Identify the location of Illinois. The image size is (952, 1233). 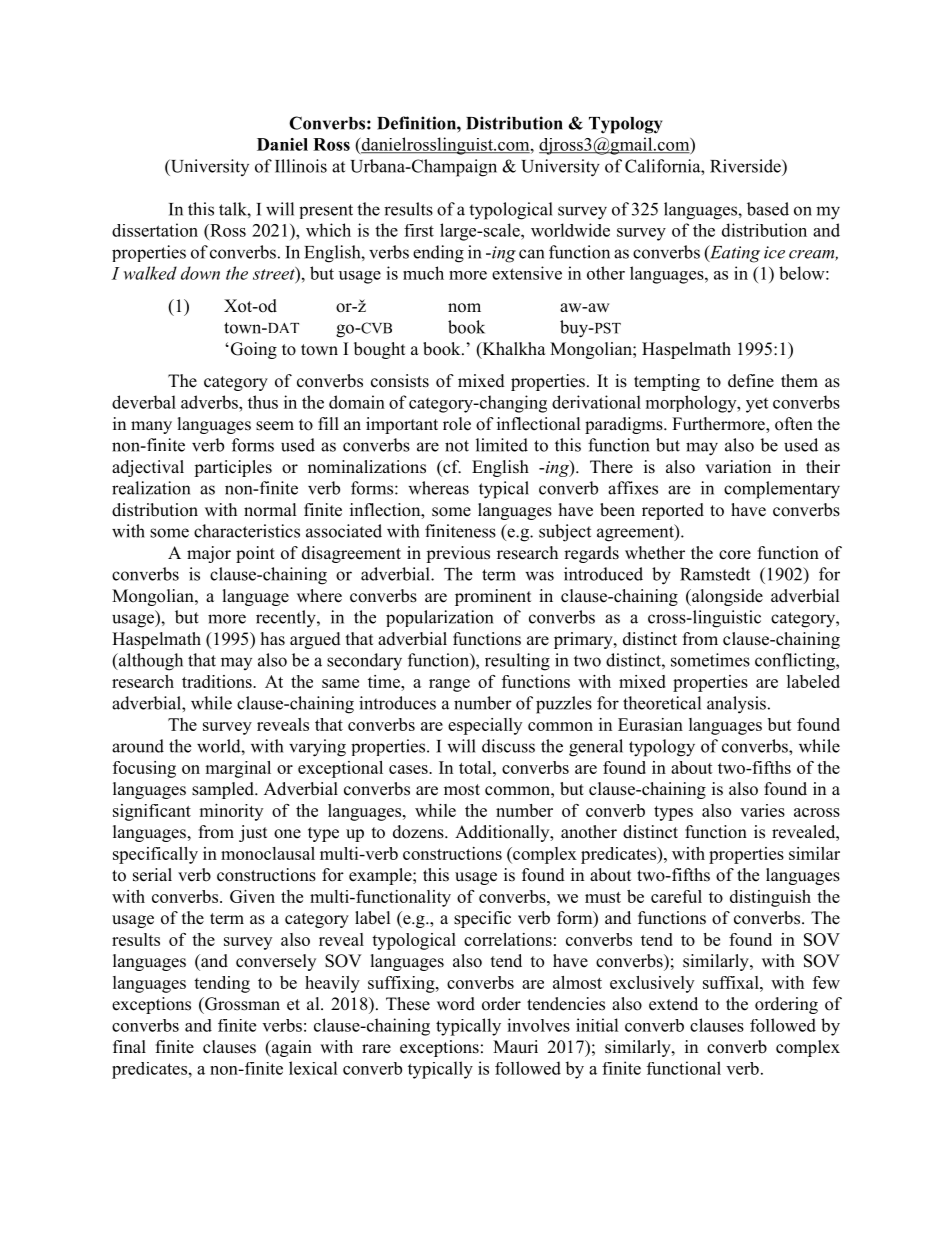
(301, 166).
